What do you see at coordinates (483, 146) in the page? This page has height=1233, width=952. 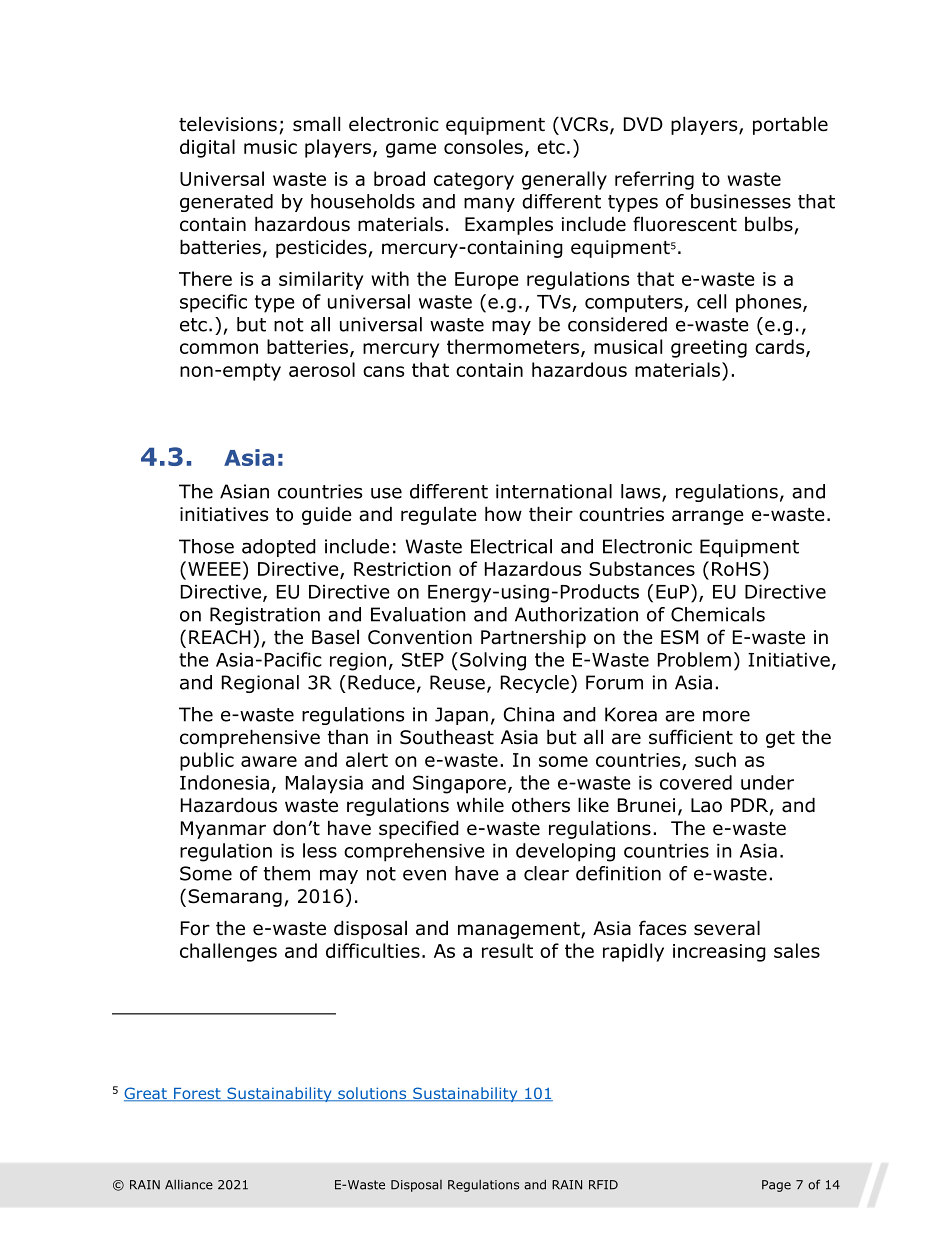 I see `consoles` at bounding box center [483, 146].
